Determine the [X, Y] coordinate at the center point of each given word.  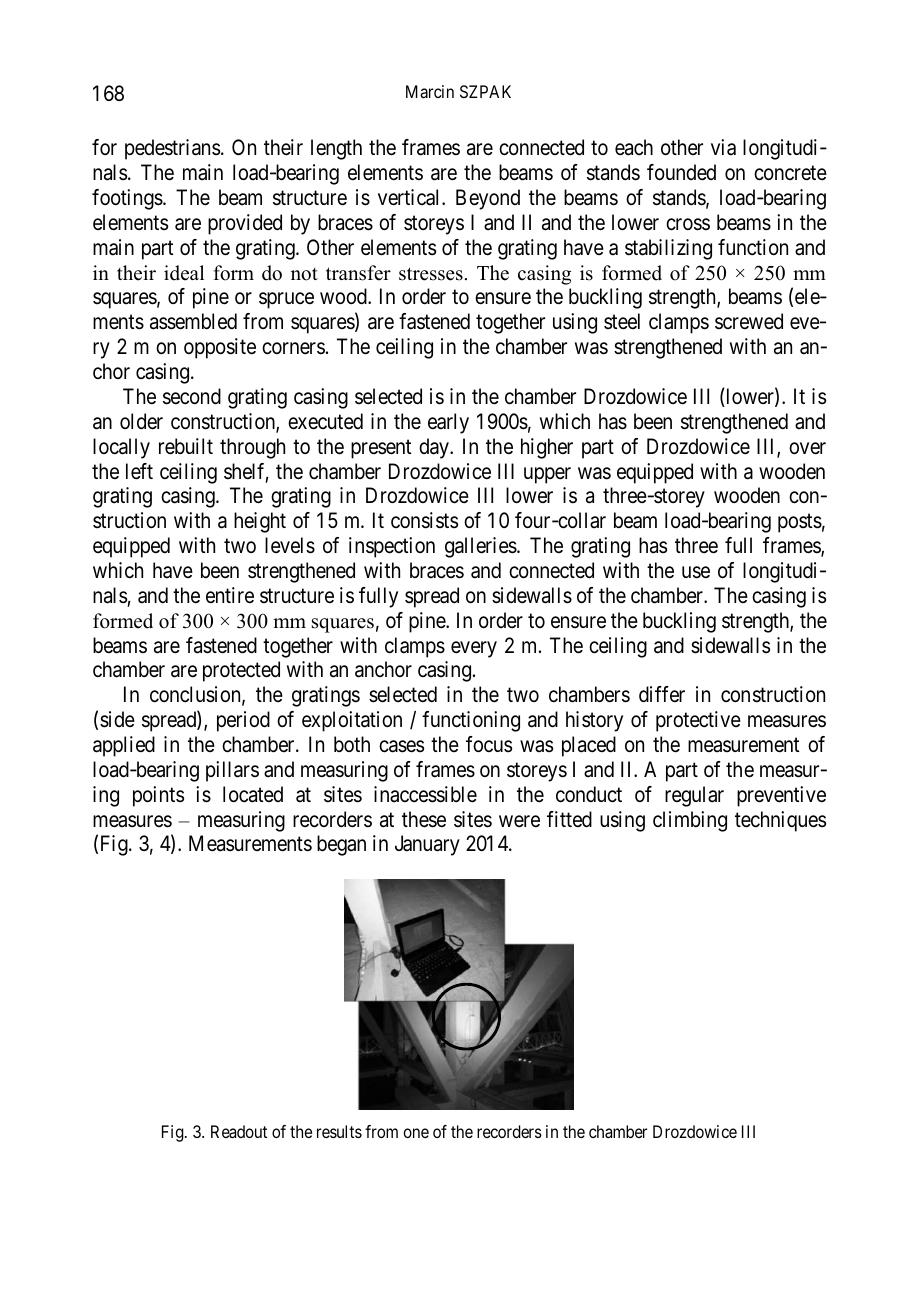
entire [230, 595]
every [474, 649]
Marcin [430, 91]
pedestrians [172, 149]
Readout [239, 1131]
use [696, 572]
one [416, 1133]
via [723, 147]
